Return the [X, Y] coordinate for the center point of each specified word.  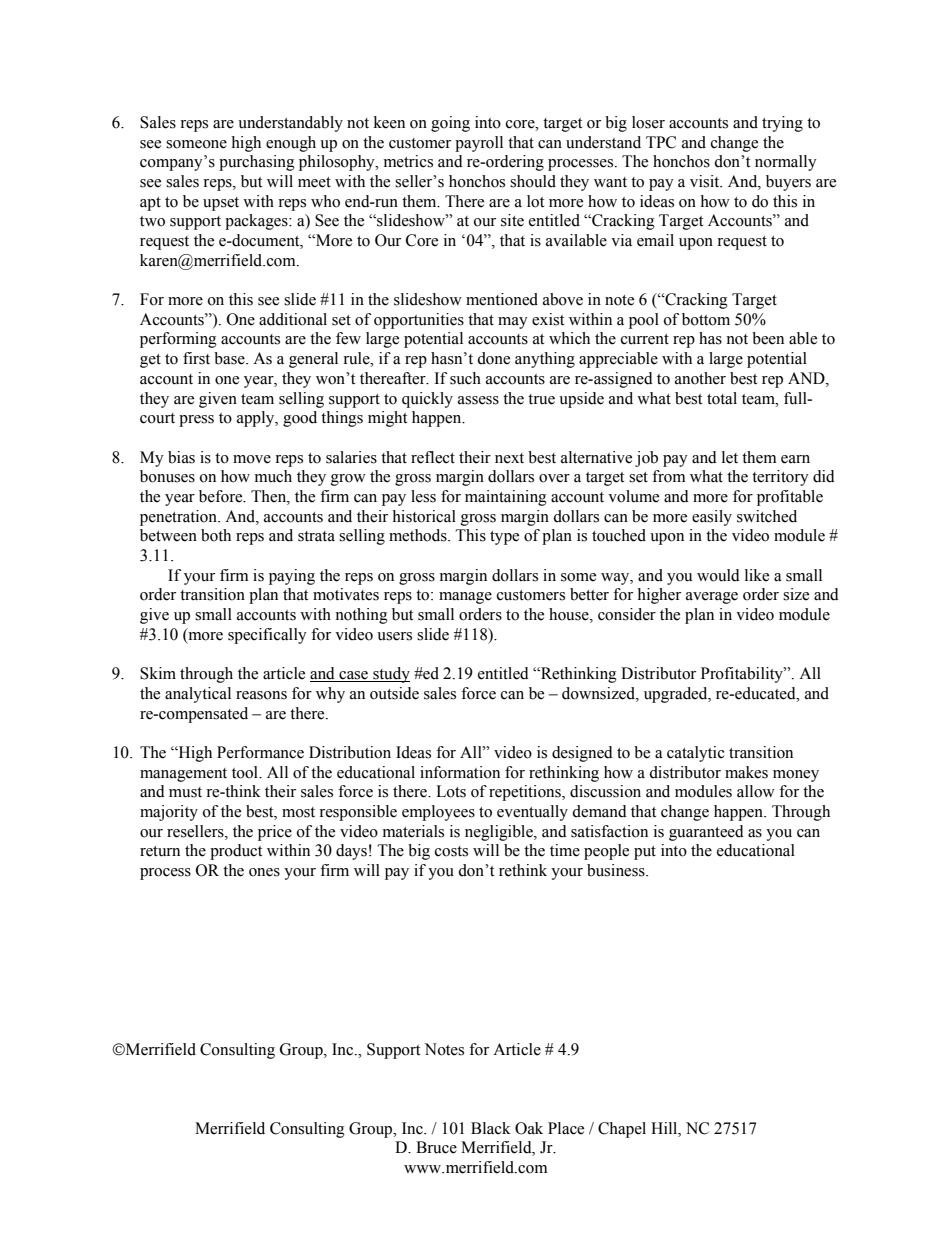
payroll [479, 144]
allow [756, 791]
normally [786, 163]
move [252, 459]
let [730, 457]
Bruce [436, 1147]
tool [246, 772]
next [509, 458]
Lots [451, 791]
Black [491, 1128]
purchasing [257, 163]
